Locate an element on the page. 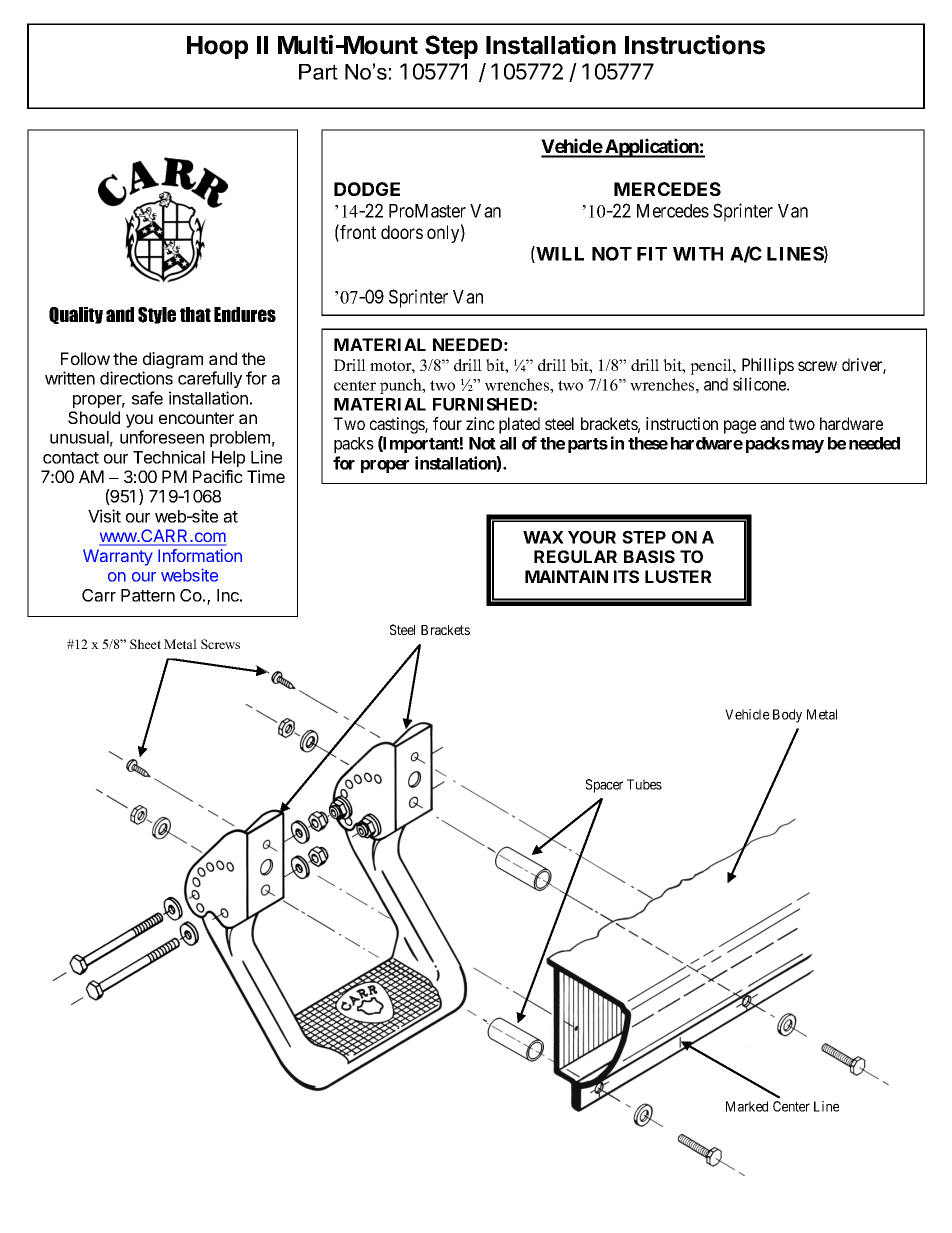 Image resolution: width=952 pixels, height=1233 pixels. LUSTER is located at coordinates (678, 576).
